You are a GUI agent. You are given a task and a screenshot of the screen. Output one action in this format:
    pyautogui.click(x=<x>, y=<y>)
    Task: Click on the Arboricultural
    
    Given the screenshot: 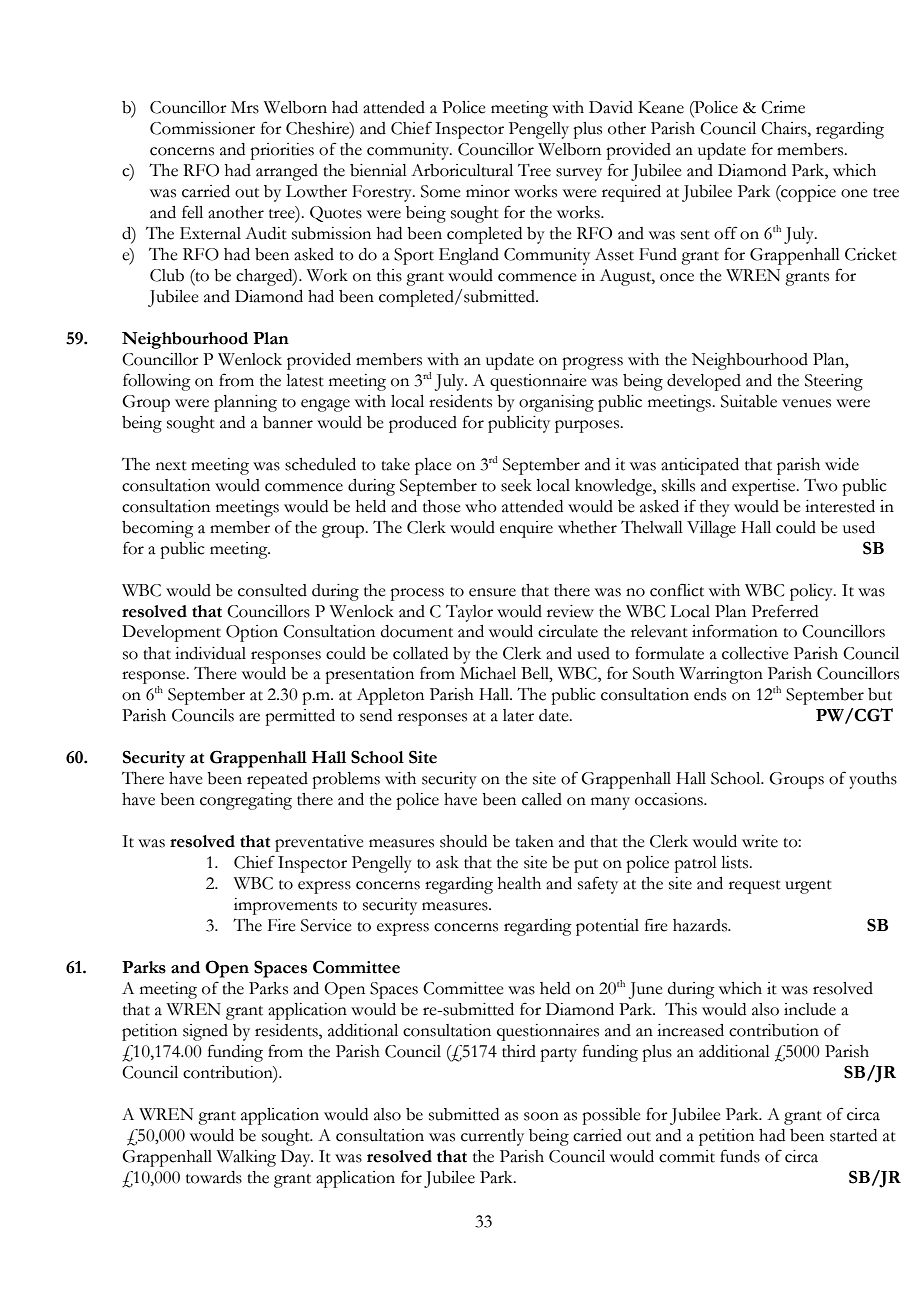 What is the action you would take?
    pyautogui.click(x=462, y=170)
